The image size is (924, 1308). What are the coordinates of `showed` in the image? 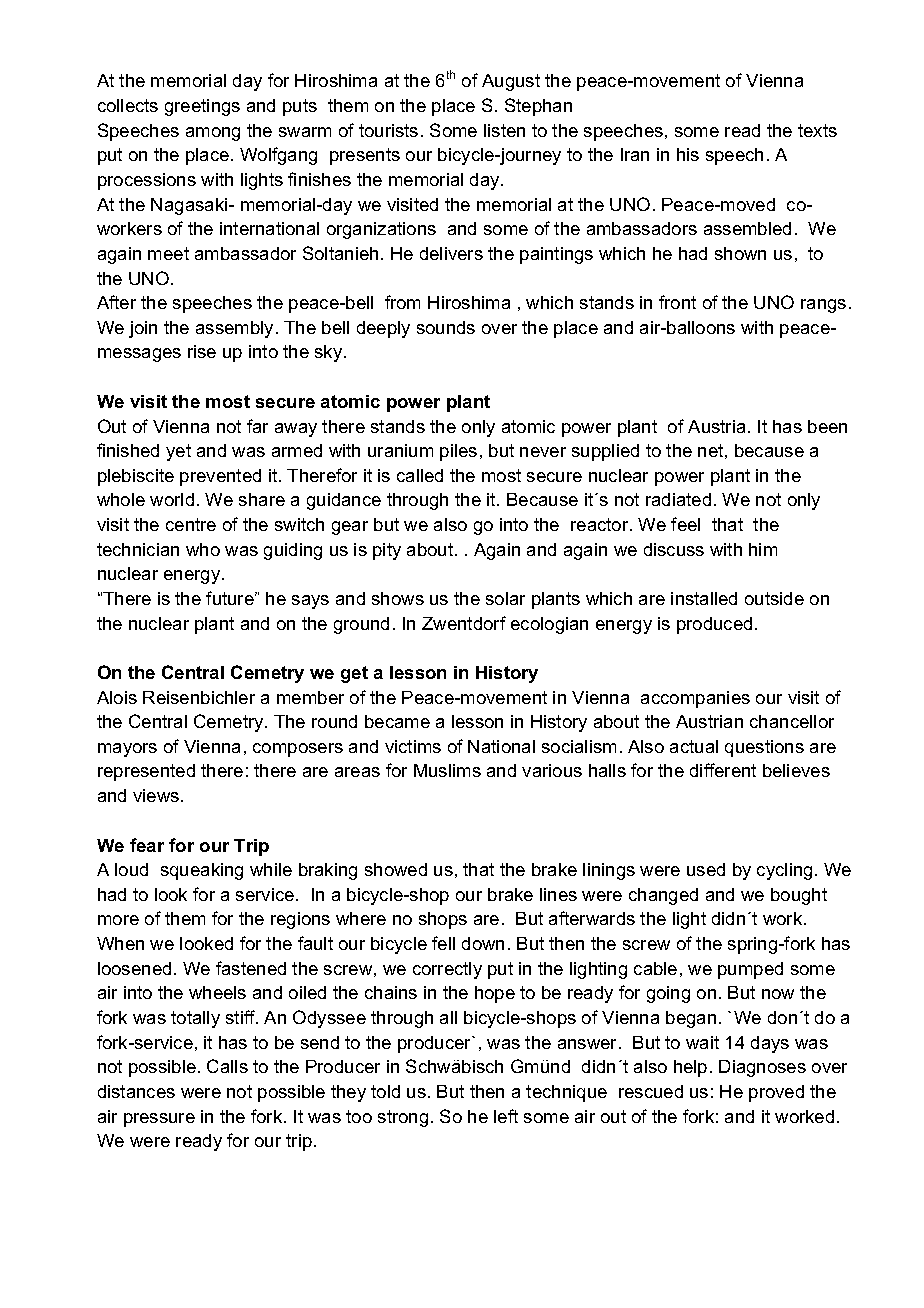 It's located at (396, 869).
